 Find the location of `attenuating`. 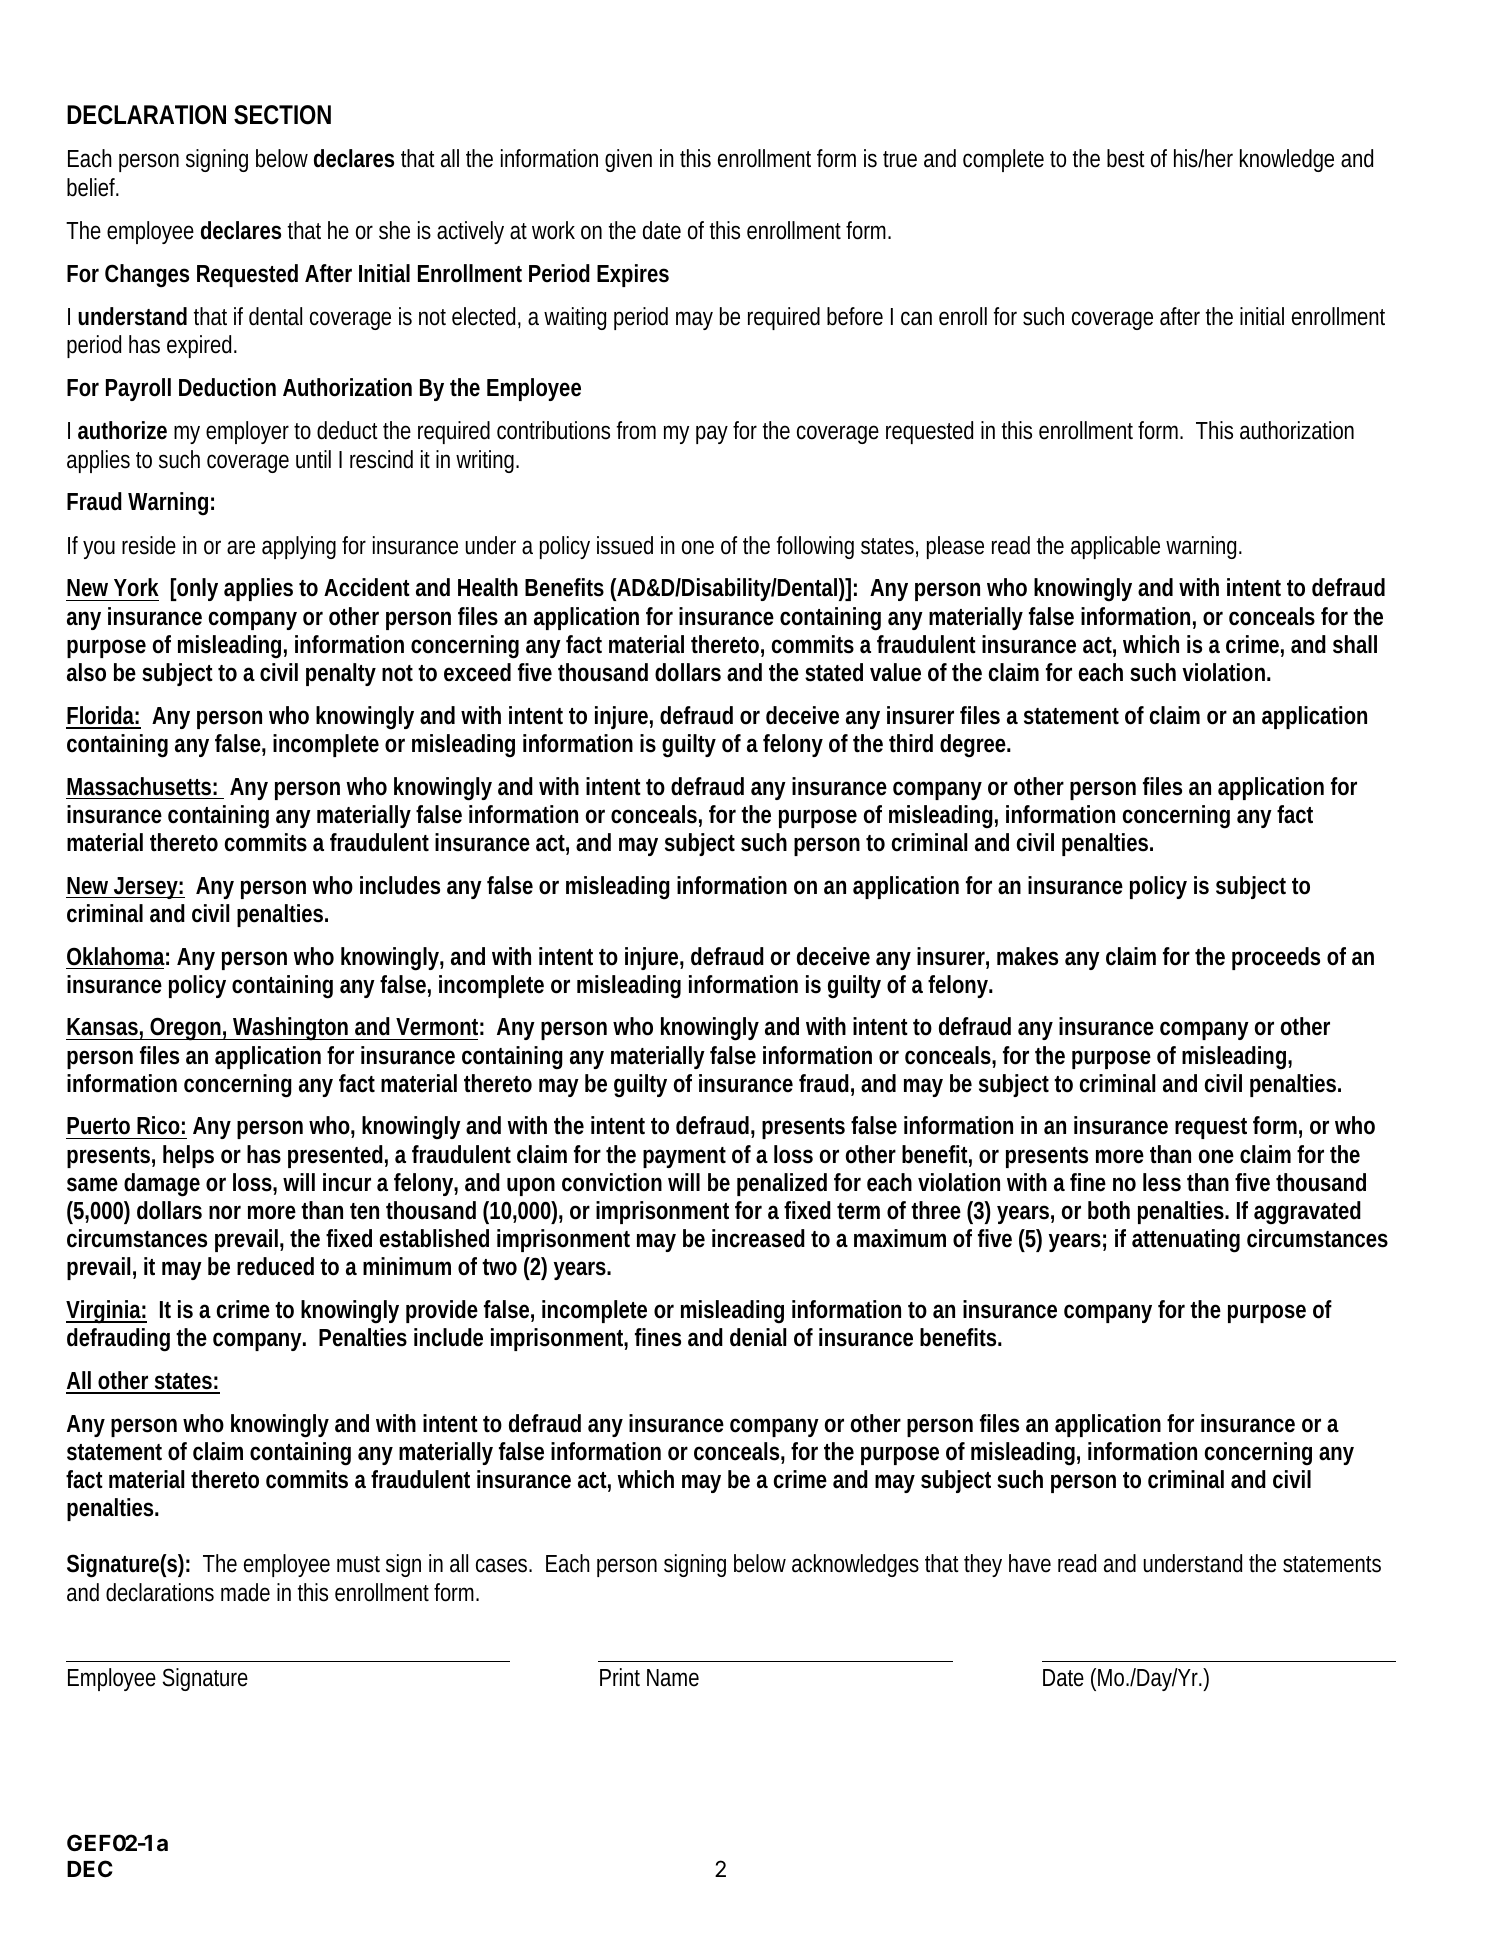

attenuating is located at coordinates (1186, 1241).
